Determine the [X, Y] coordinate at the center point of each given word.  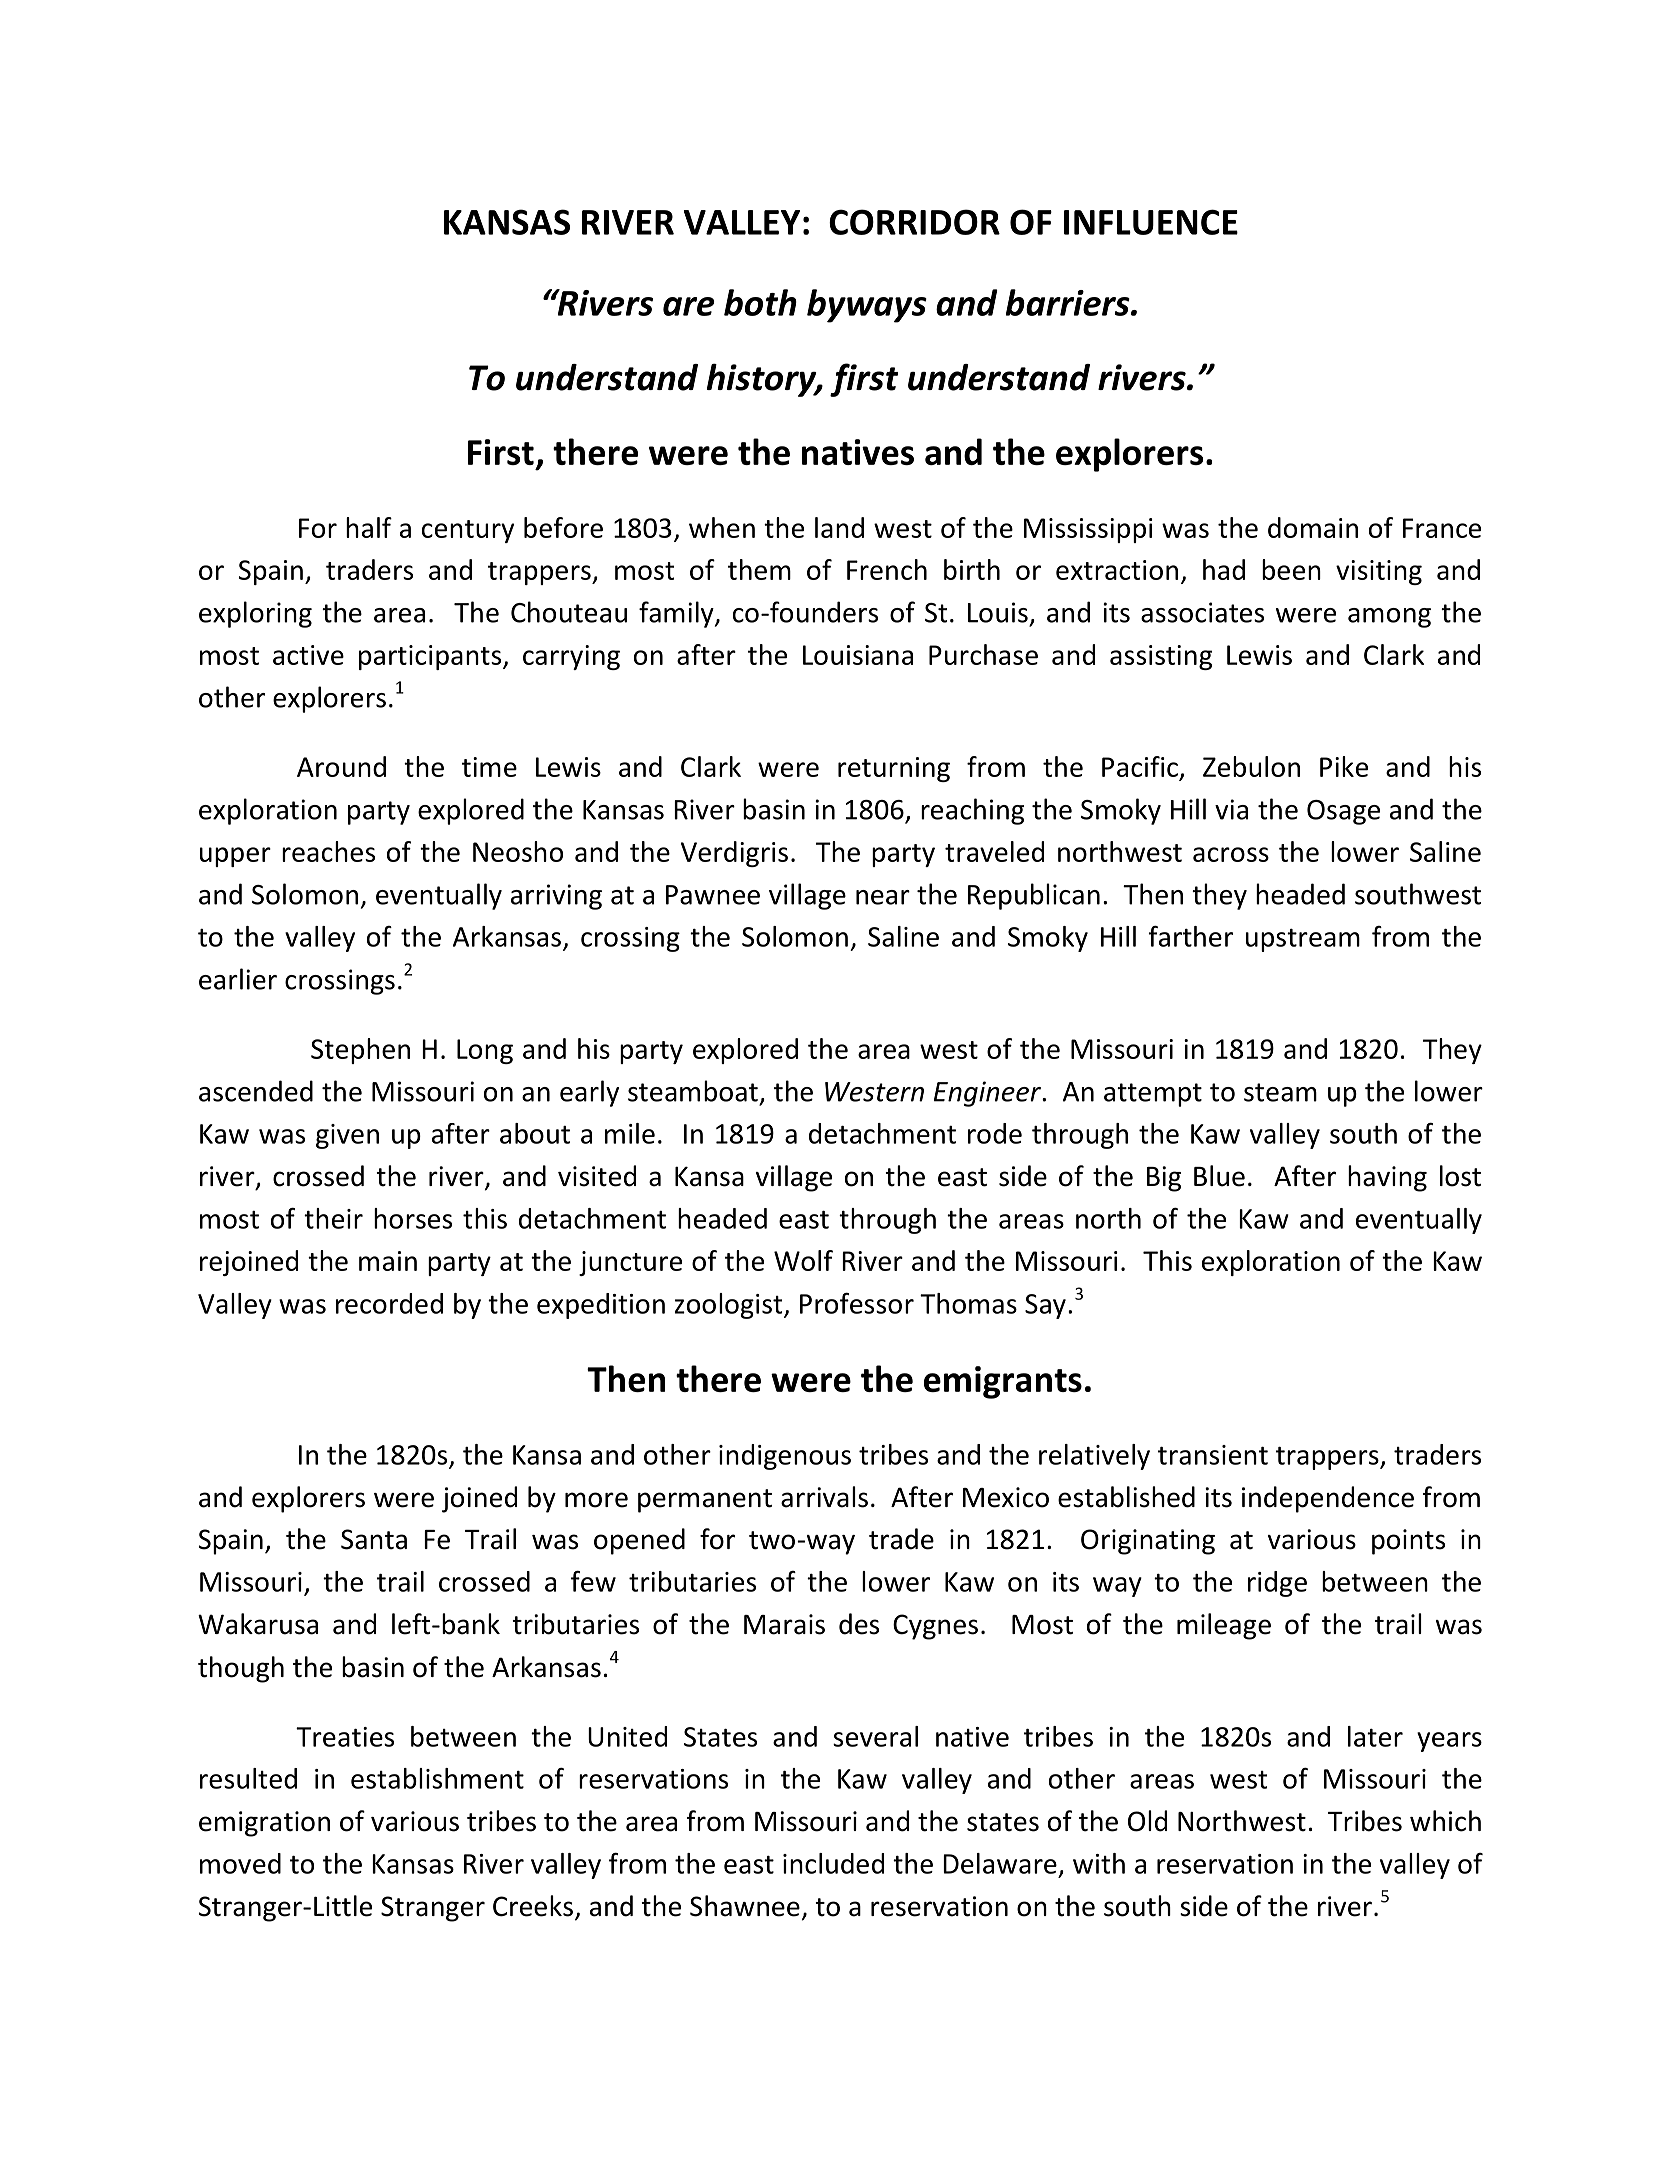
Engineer [988, 1094]
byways [867, 306]
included [833, 1863]
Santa [374, 1539]
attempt [1153, 1095]
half [369, 527]
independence [1328, 1499]
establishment [437, 1778]
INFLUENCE [1151, 222]
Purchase [983, 654]
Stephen [360, 1051]
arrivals [824, 1497]
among [1389, 618]
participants [431, 657]
